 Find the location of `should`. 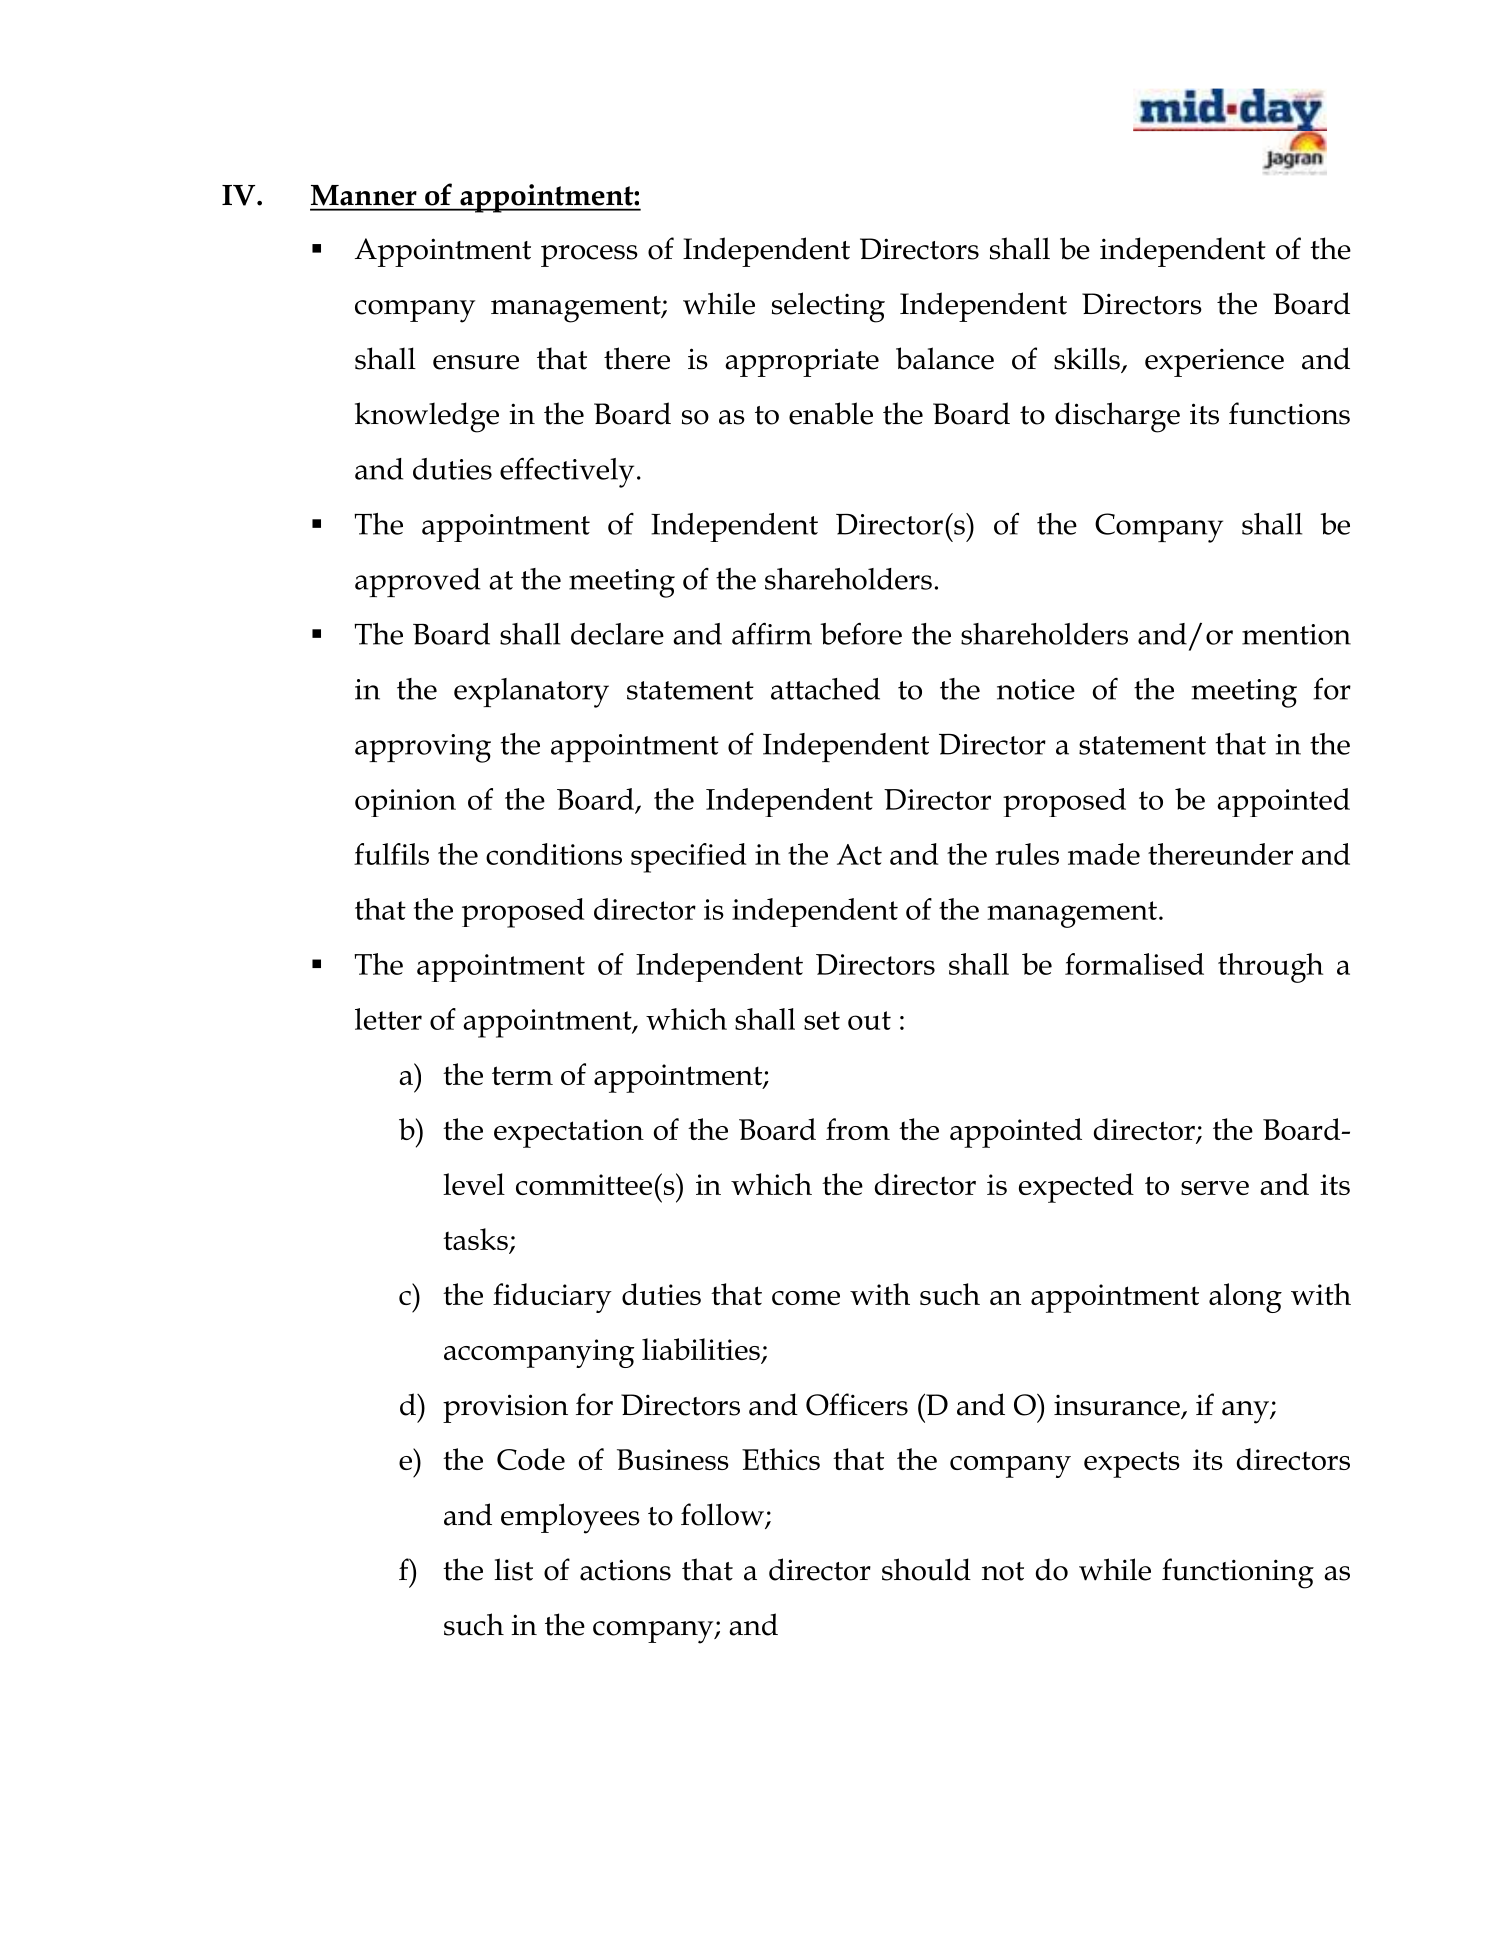

should is located at coordinates (926, 1569).
